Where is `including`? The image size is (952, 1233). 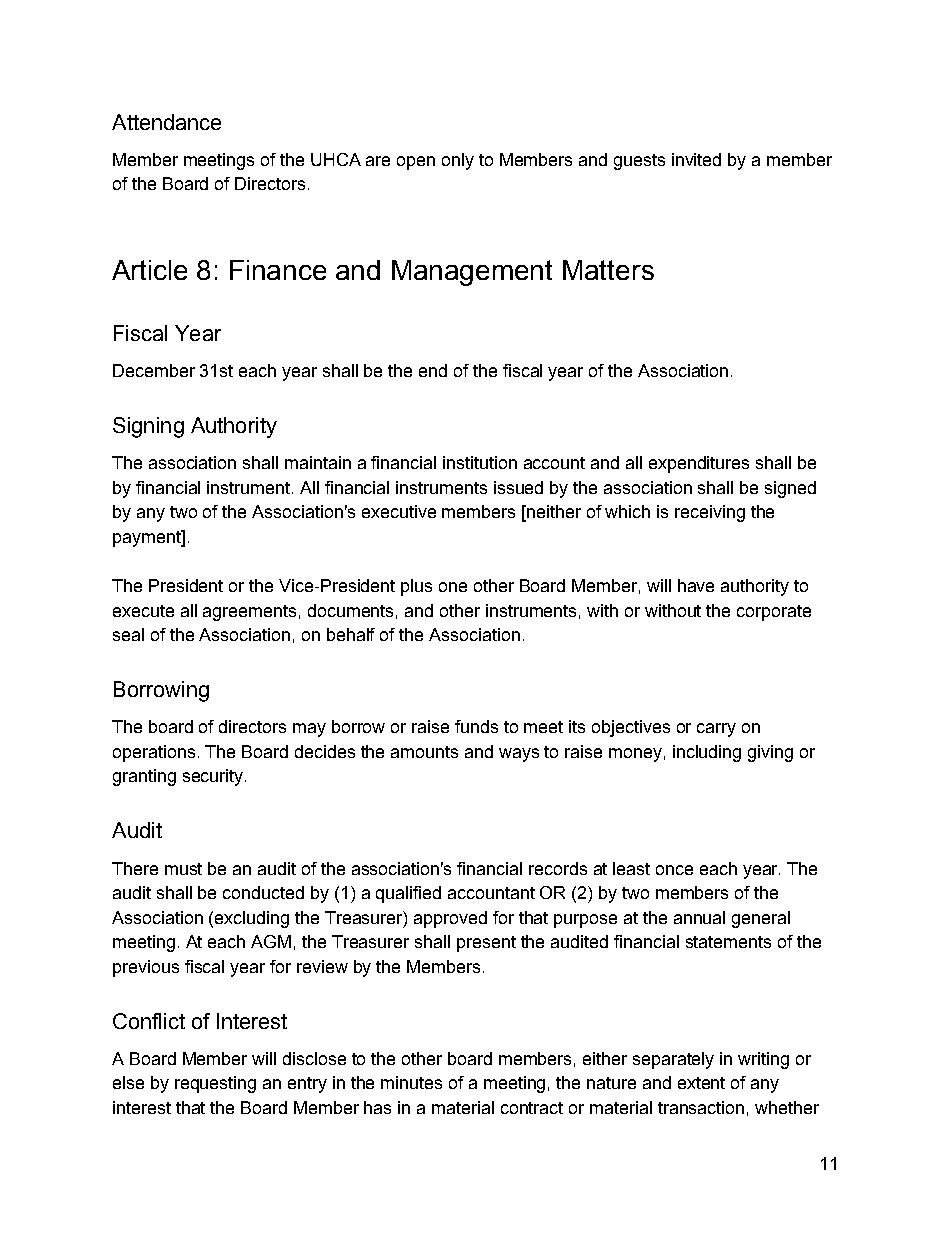 including is located at coordinates (707, 753).
